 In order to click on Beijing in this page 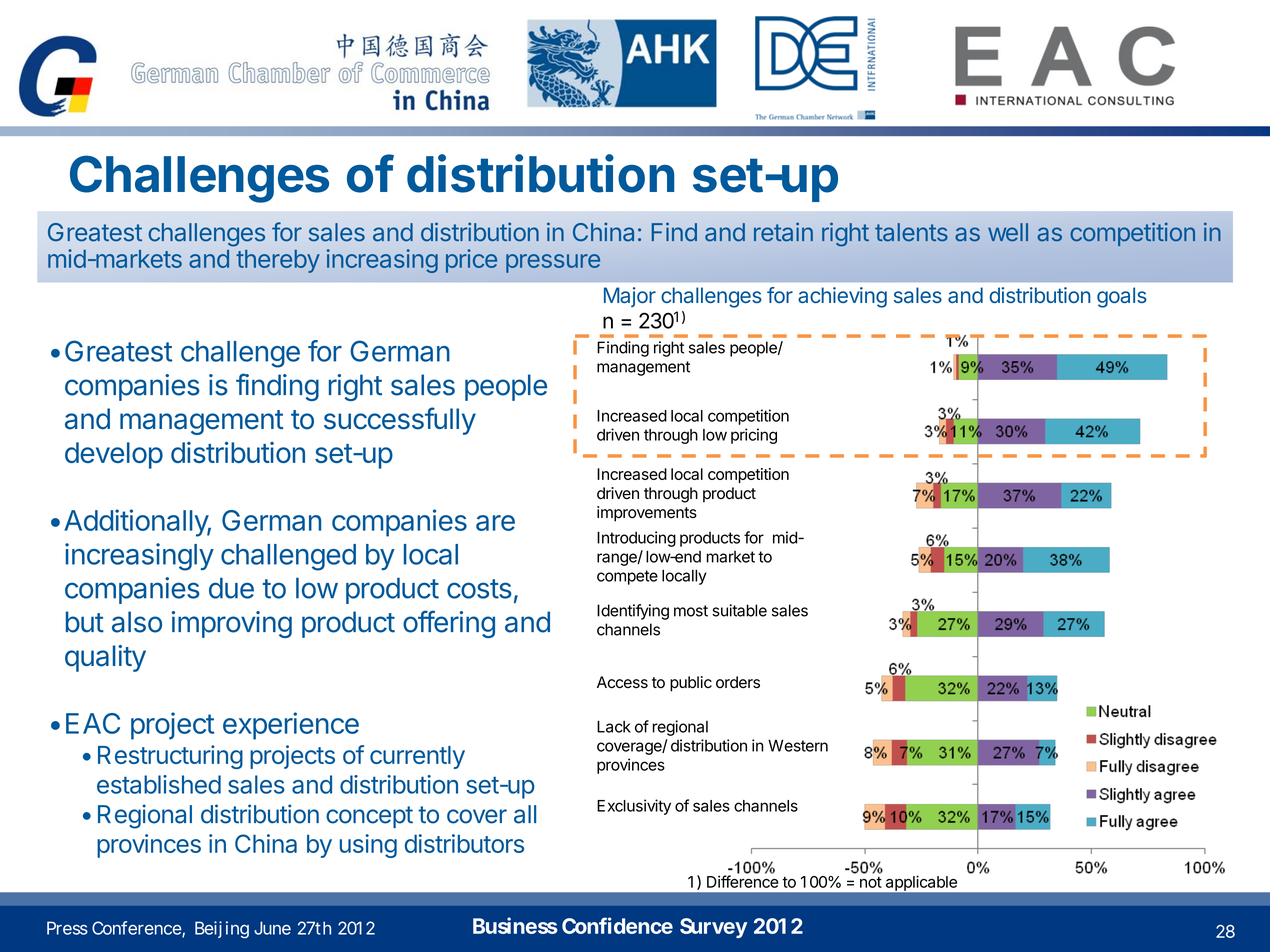, I will do `click(222, 930)`.
